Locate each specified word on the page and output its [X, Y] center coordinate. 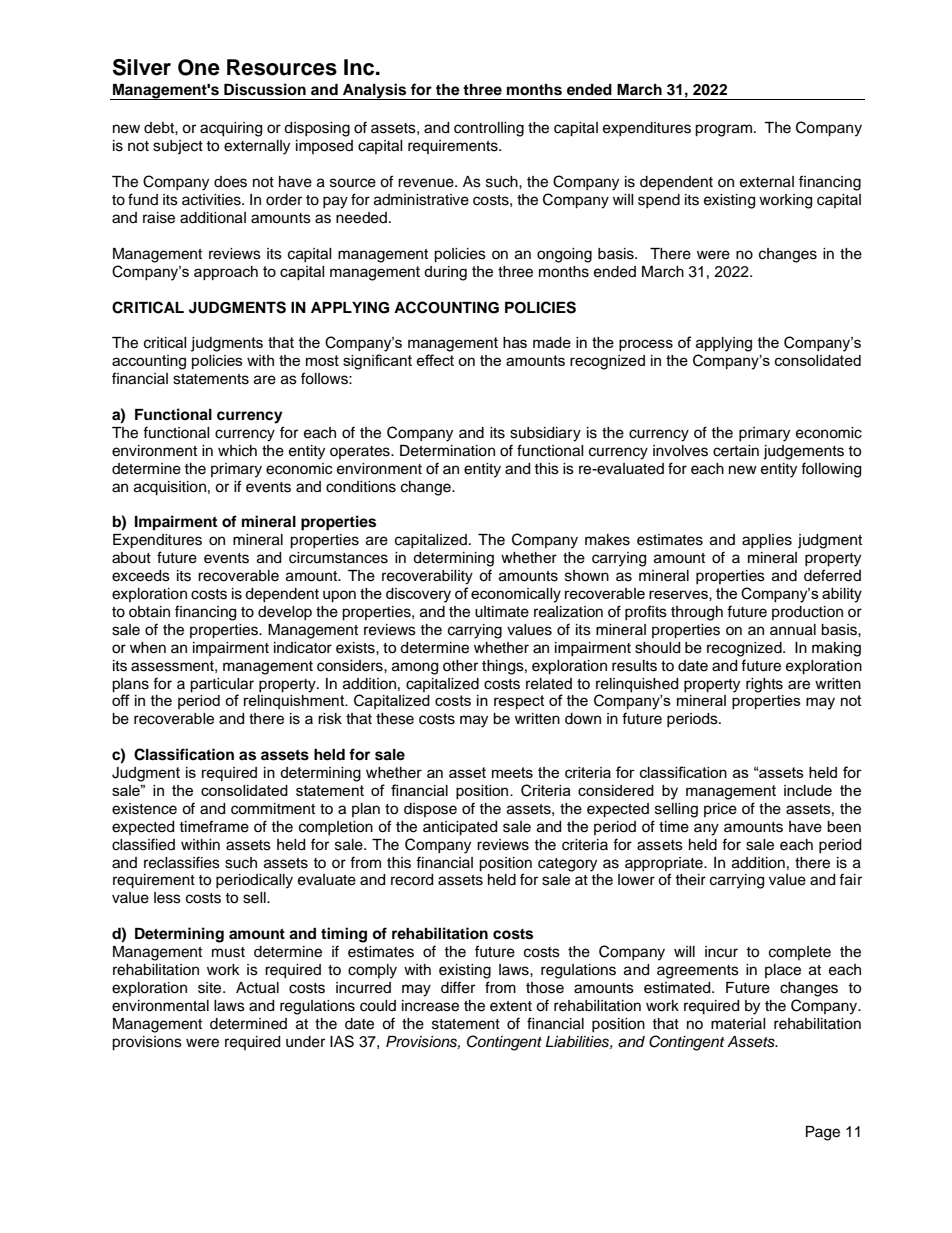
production [807, 613]
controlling [489, 129]
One [199, 67]
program [723, 130]
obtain [149, 612]
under [305, 1042]
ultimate [502, 612]
